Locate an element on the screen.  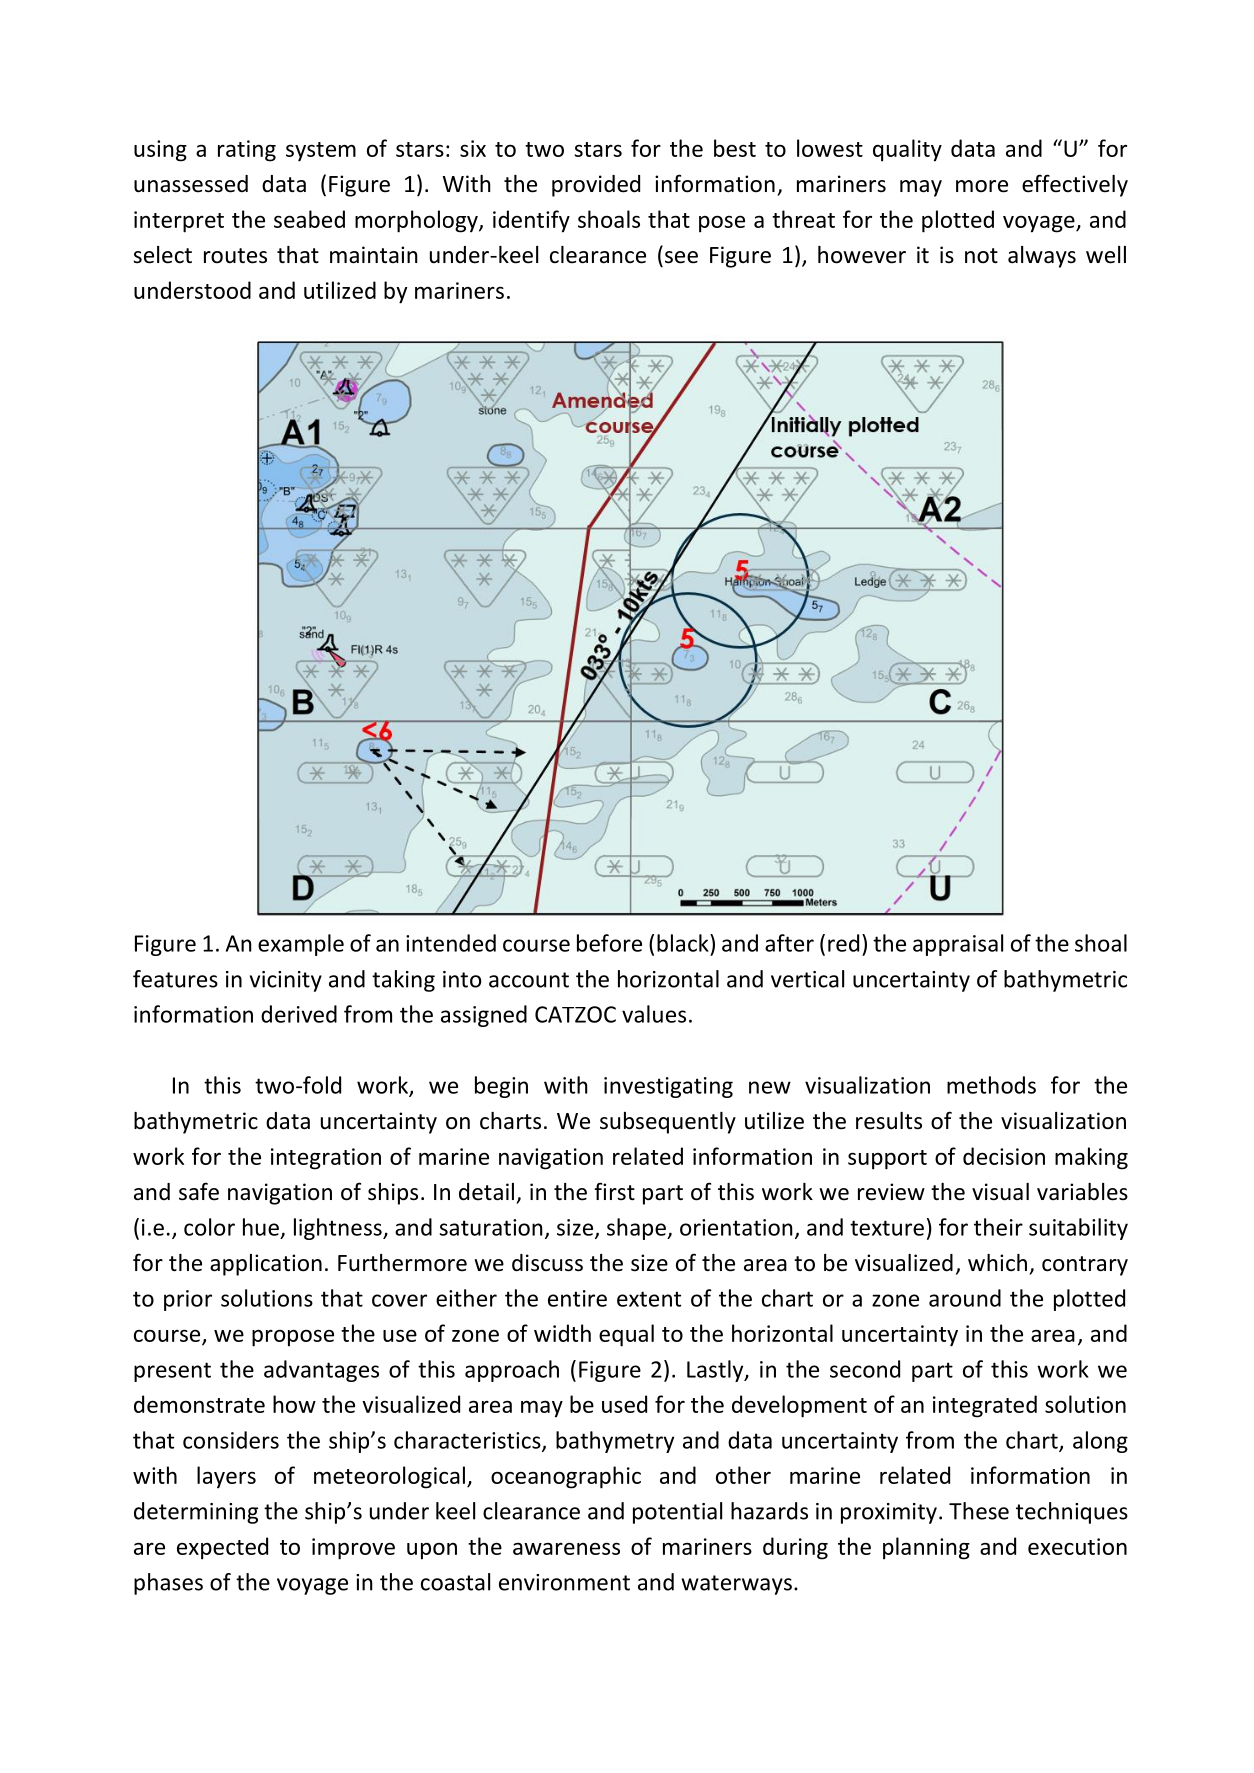
example is located at coordinates (301, 945).
